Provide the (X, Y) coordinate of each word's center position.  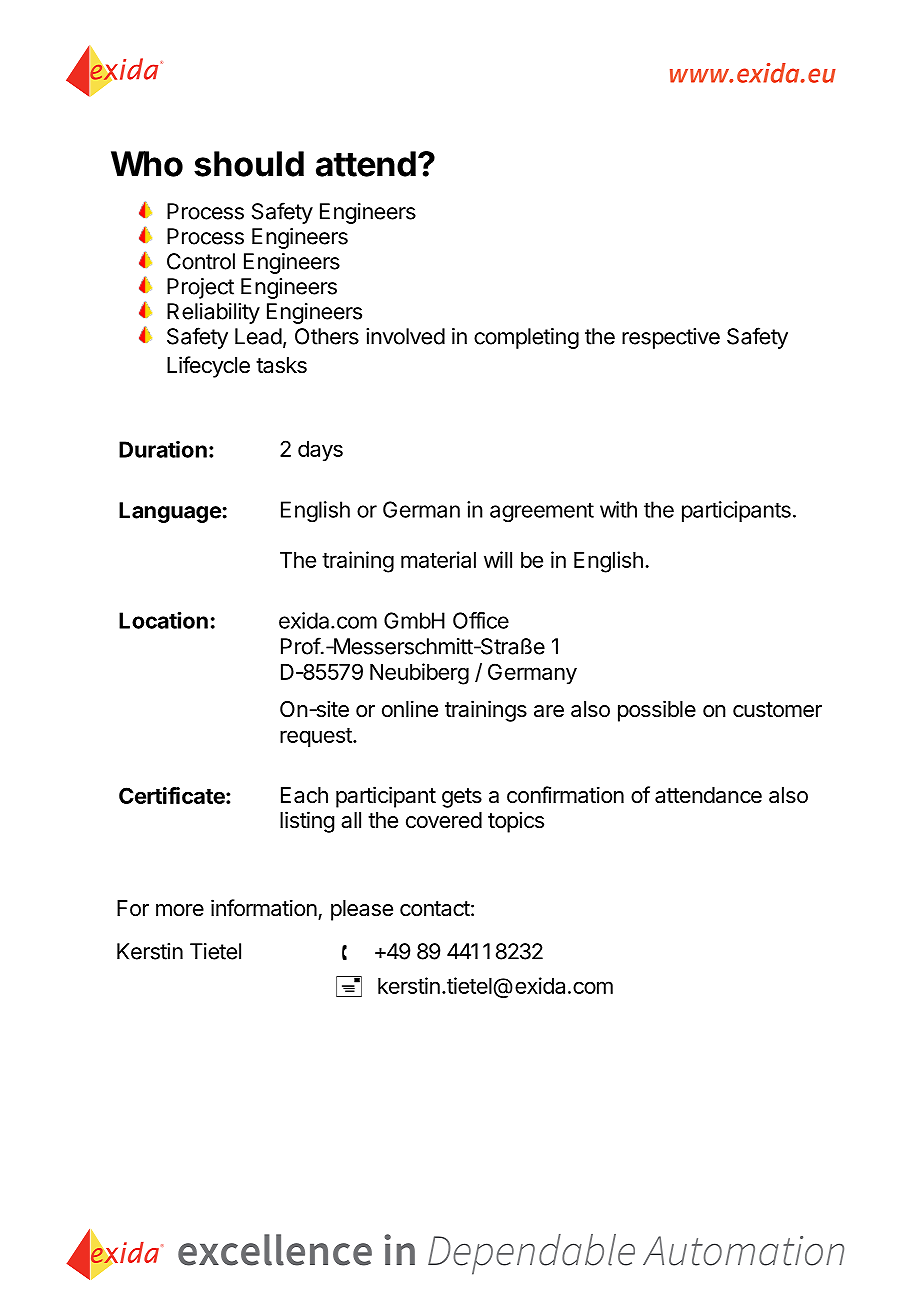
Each (304, 795)
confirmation (565, 795)
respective (671, 338)
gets (462, 798)
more (180, 910)
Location (163, 620)
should (249, 164)
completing (526, 338)
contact (435, 909)
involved (405, 336)
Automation (743, 1251)
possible (657, 711)
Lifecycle (208, 367)
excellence (275, 1250)
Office (481, 620)
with (618, 509)
